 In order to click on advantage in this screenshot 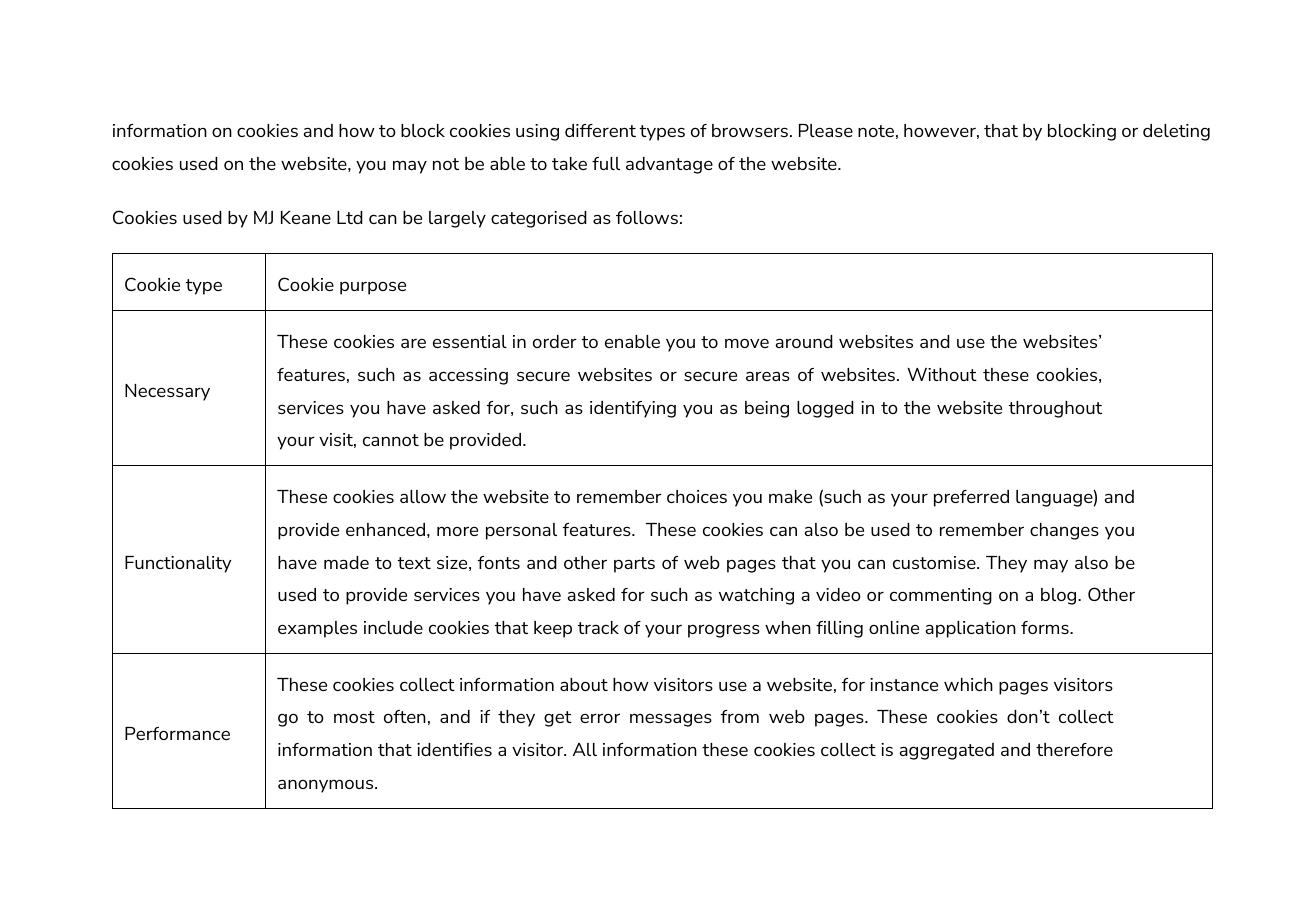, I will do `click(669, 165)`.
